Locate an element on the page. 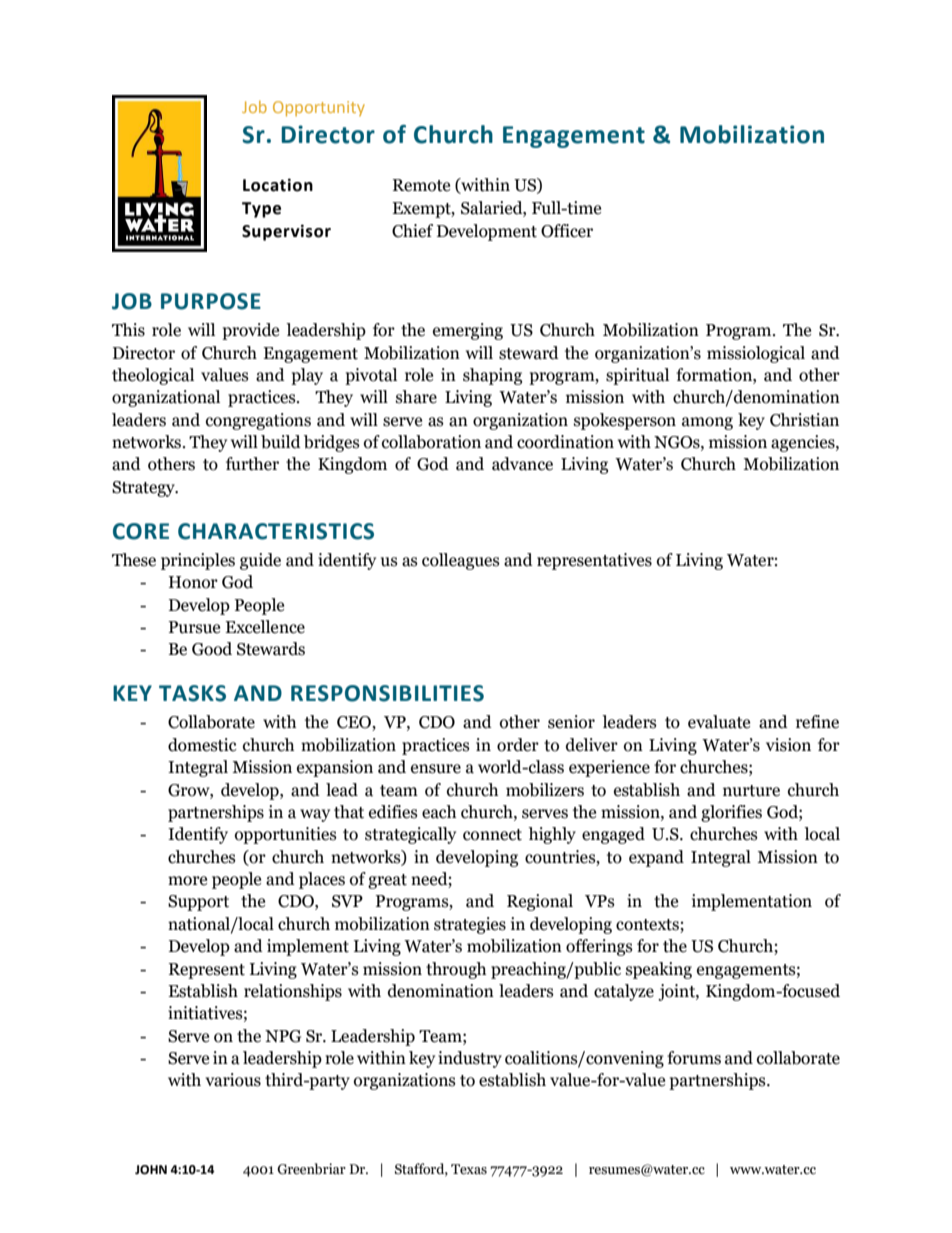 The image size is (952, 1233). JOHN is located at coordinates (151, 1170).
